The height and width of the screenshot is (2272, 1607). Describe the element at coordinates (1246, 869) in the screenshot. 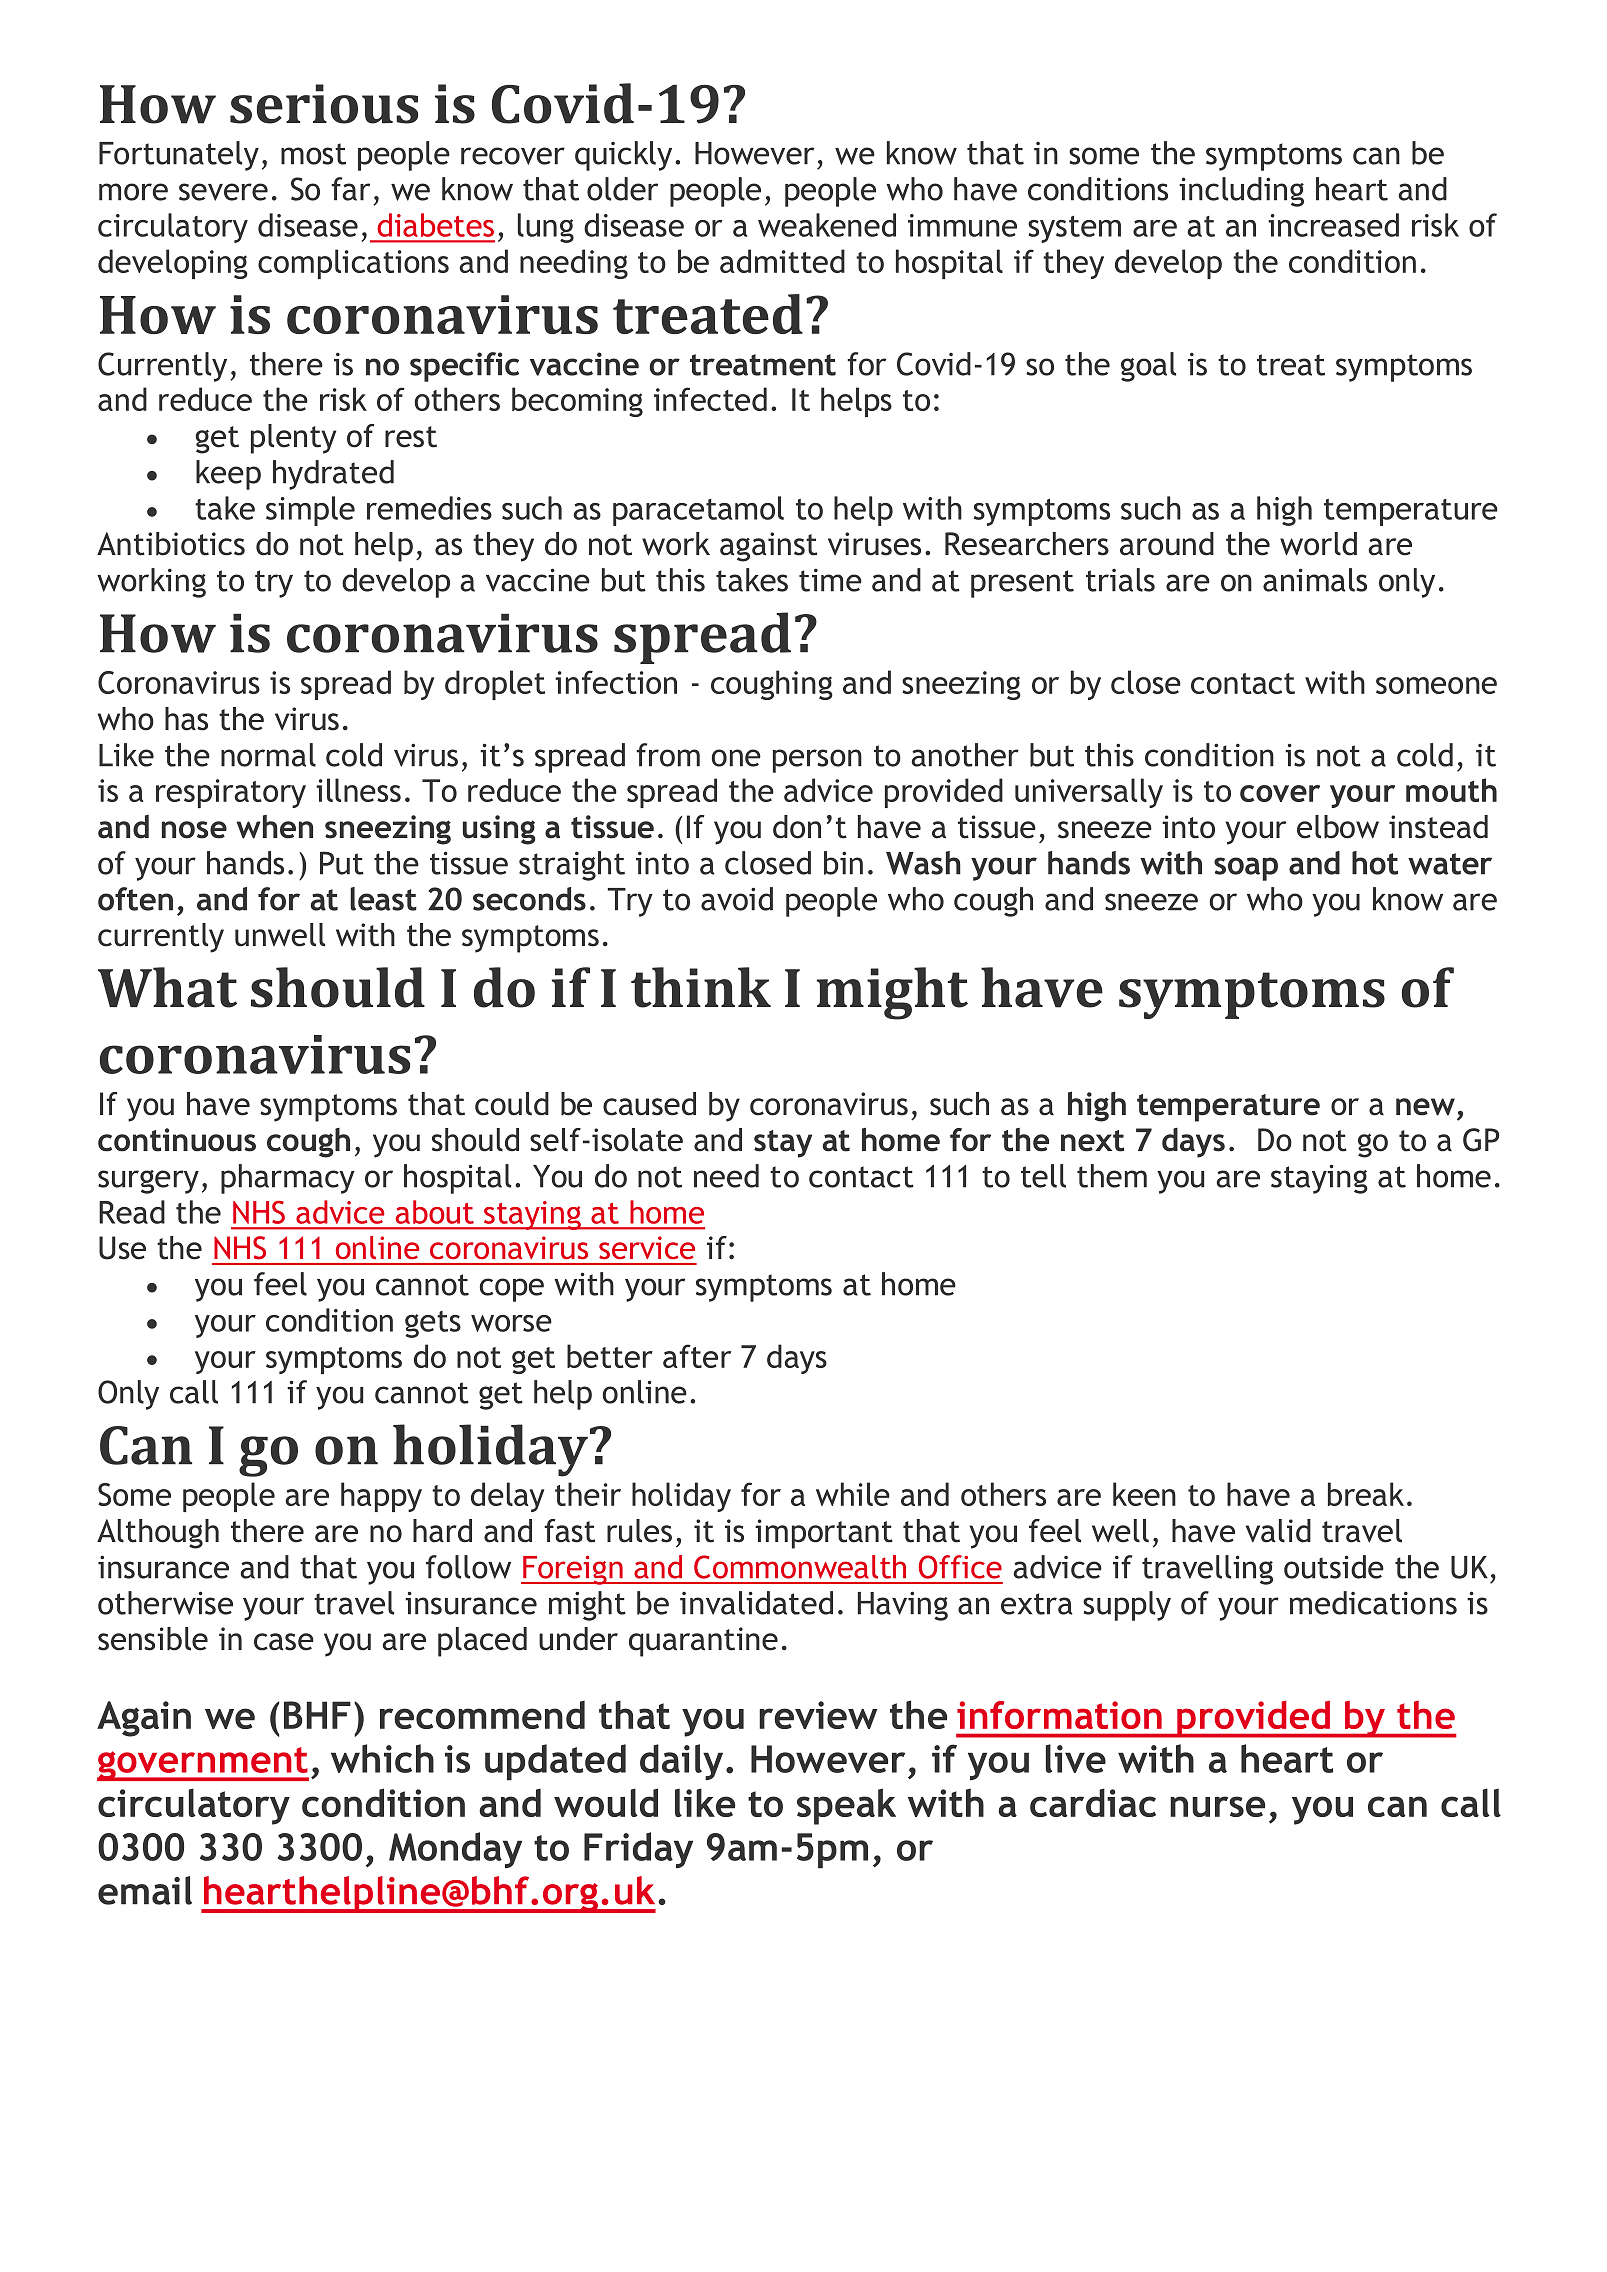

I see `soap` at that location.
